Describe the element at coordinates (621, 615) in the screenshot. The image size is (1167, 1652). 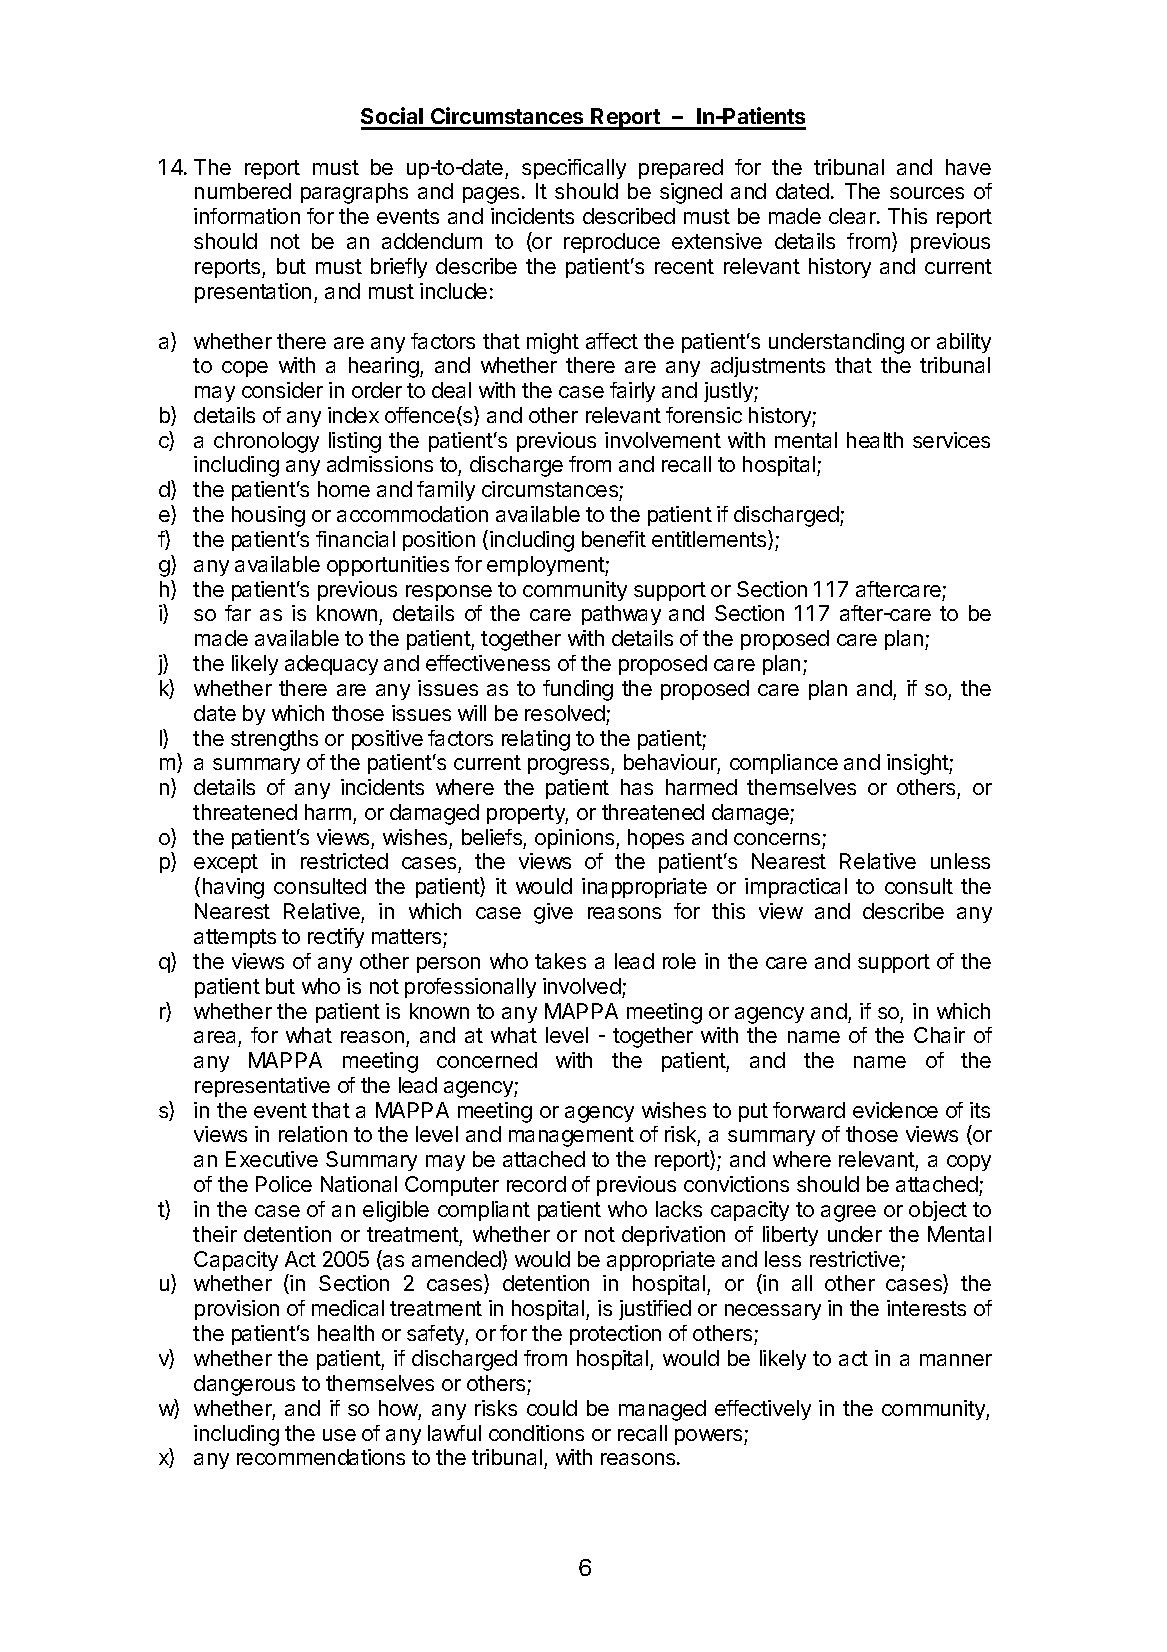
I see `pathway` at that location.
